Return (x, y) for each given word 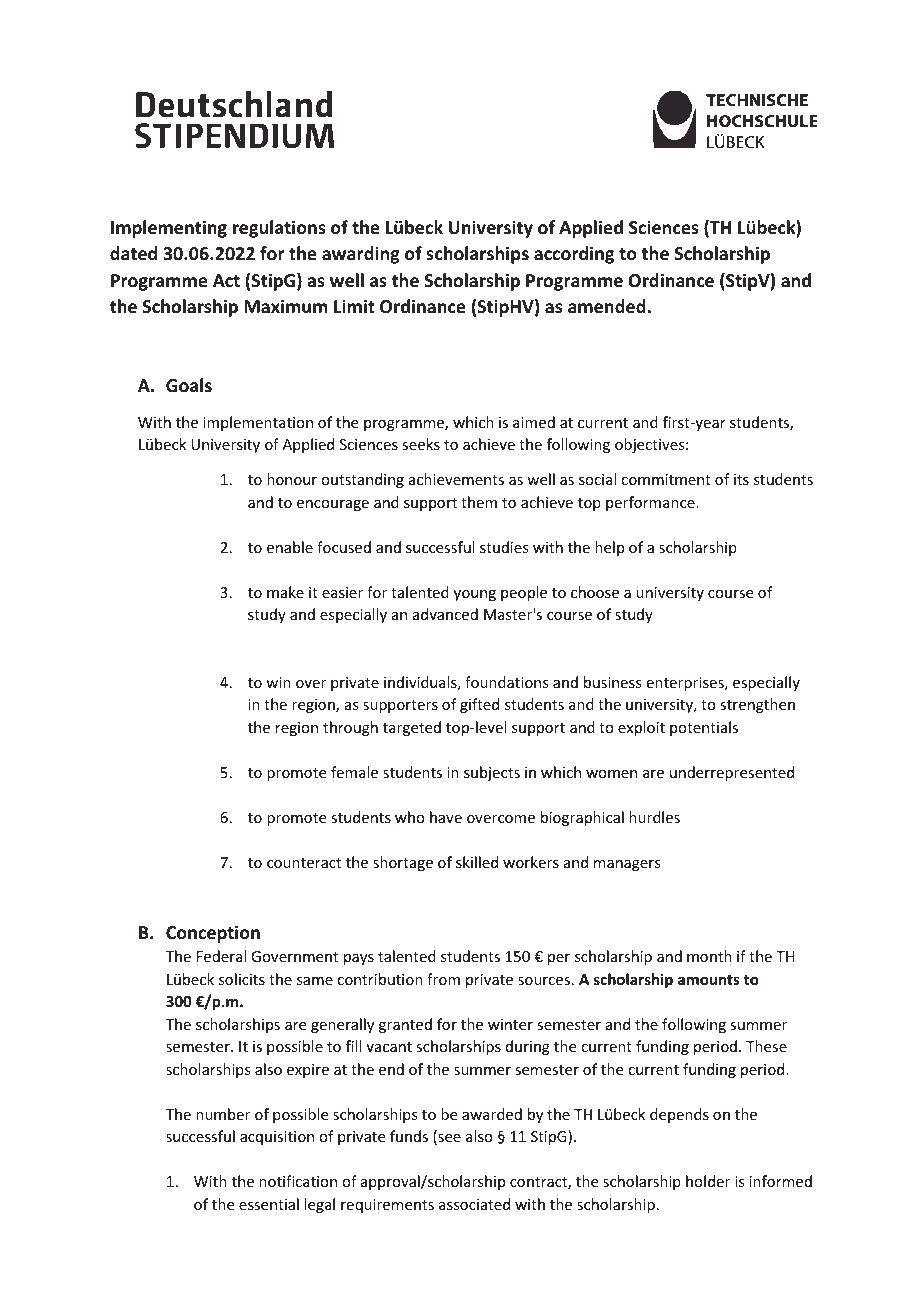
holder (708, 1181)
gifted (479, 705)
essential (269, 1204)
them (479, 502)
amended (608, 306)
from (443, 979)
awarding (361, 255)
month (709, 956)
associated (474, 1204)
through (350, 728)
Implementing (169, 229)
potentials (704, 728)
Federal (221, 956)
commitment (666, 479)
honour (292, 479)
